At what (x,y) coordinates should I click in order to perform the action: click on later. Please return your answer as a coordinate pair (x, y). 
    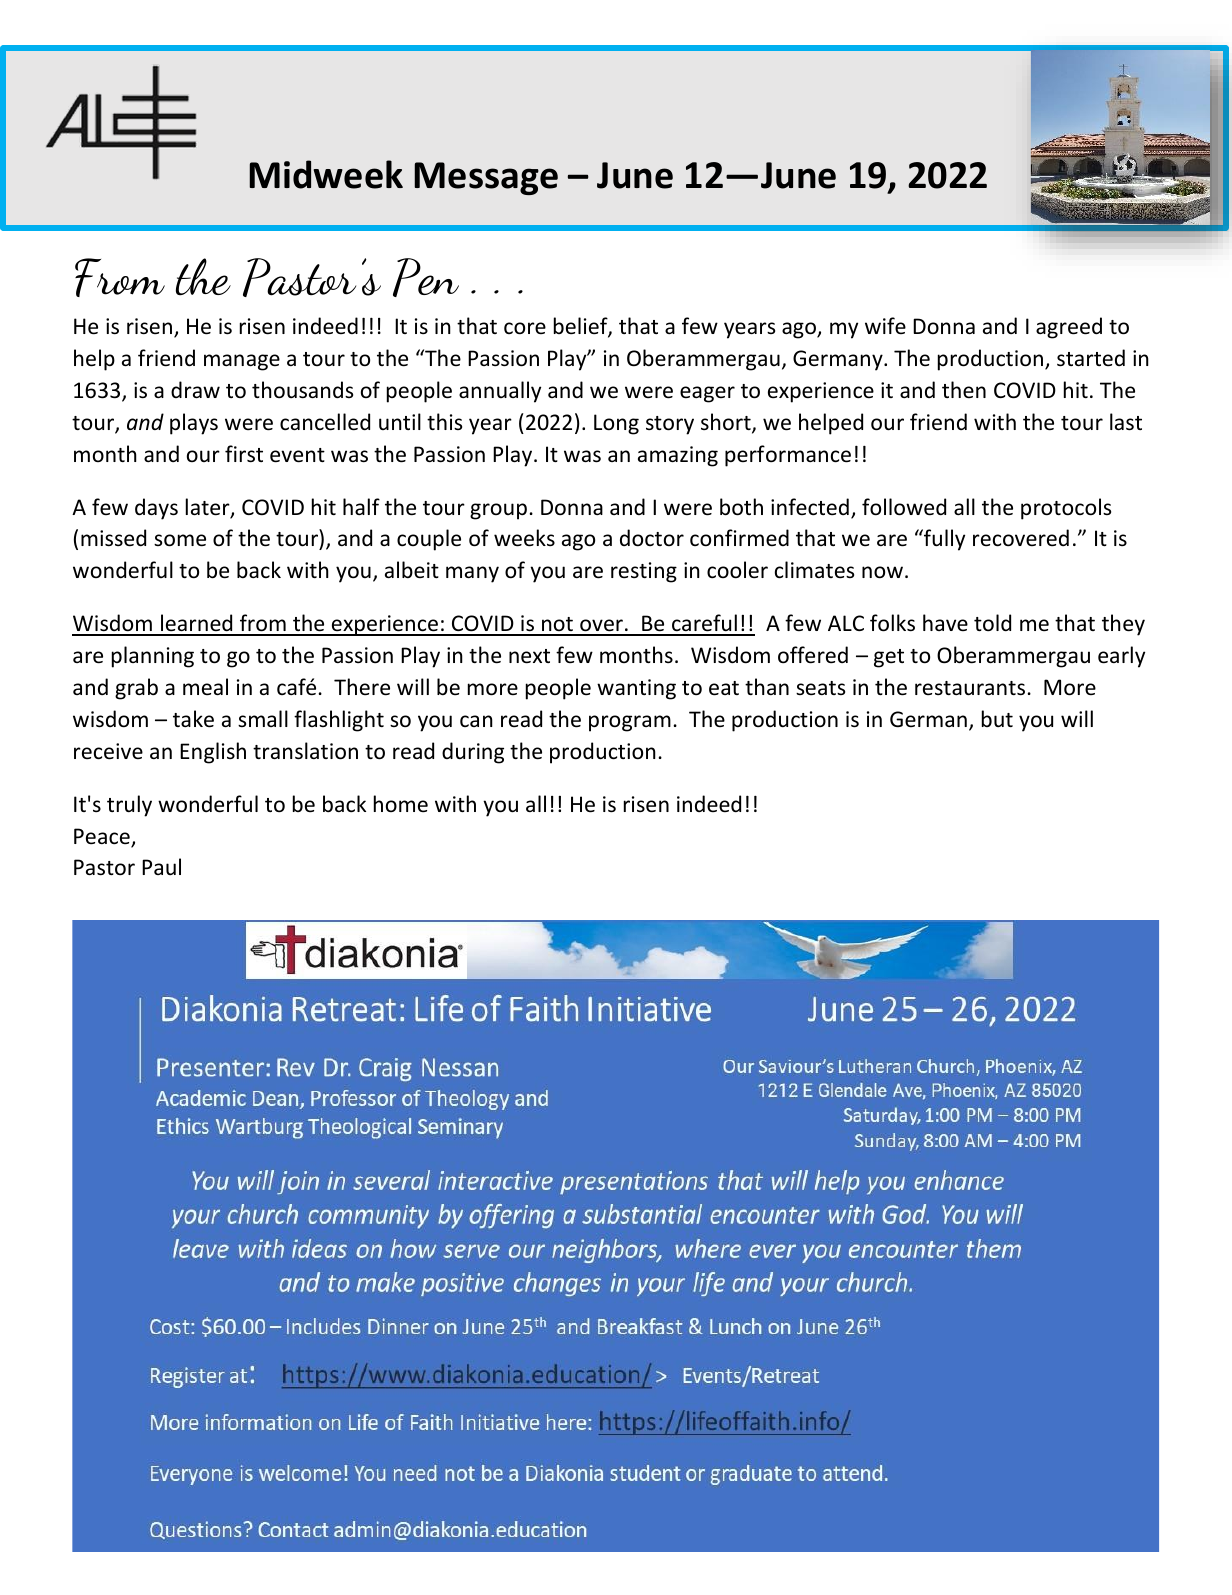
    Looking at the image, I should click on (209, 508).
